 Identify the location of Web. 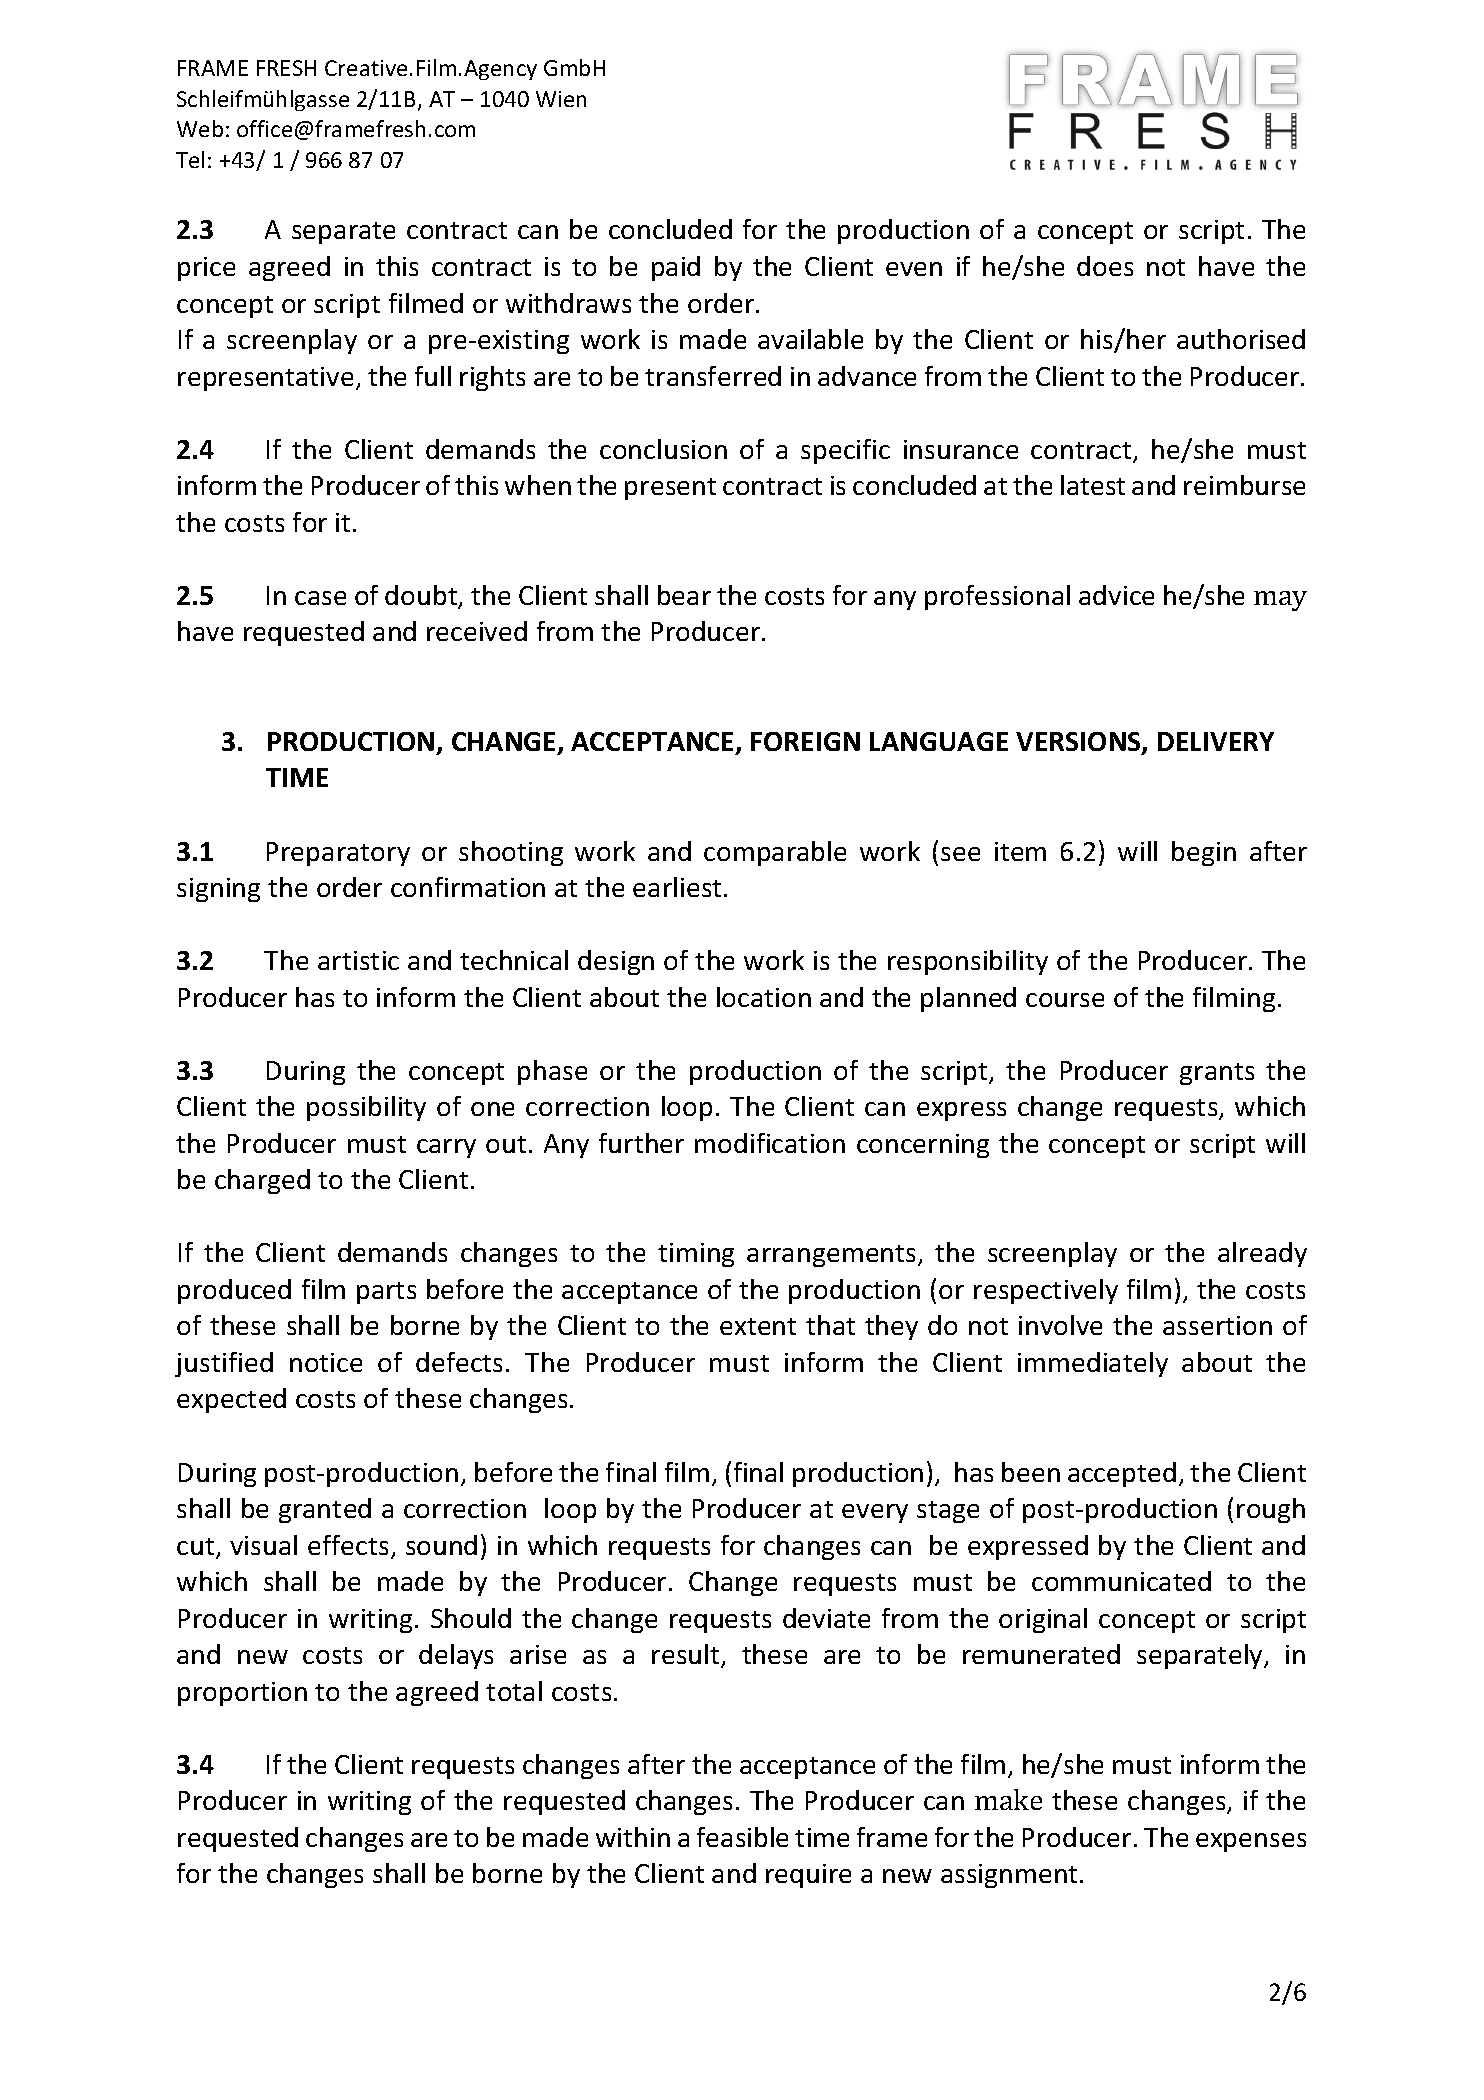
(200, 128).
